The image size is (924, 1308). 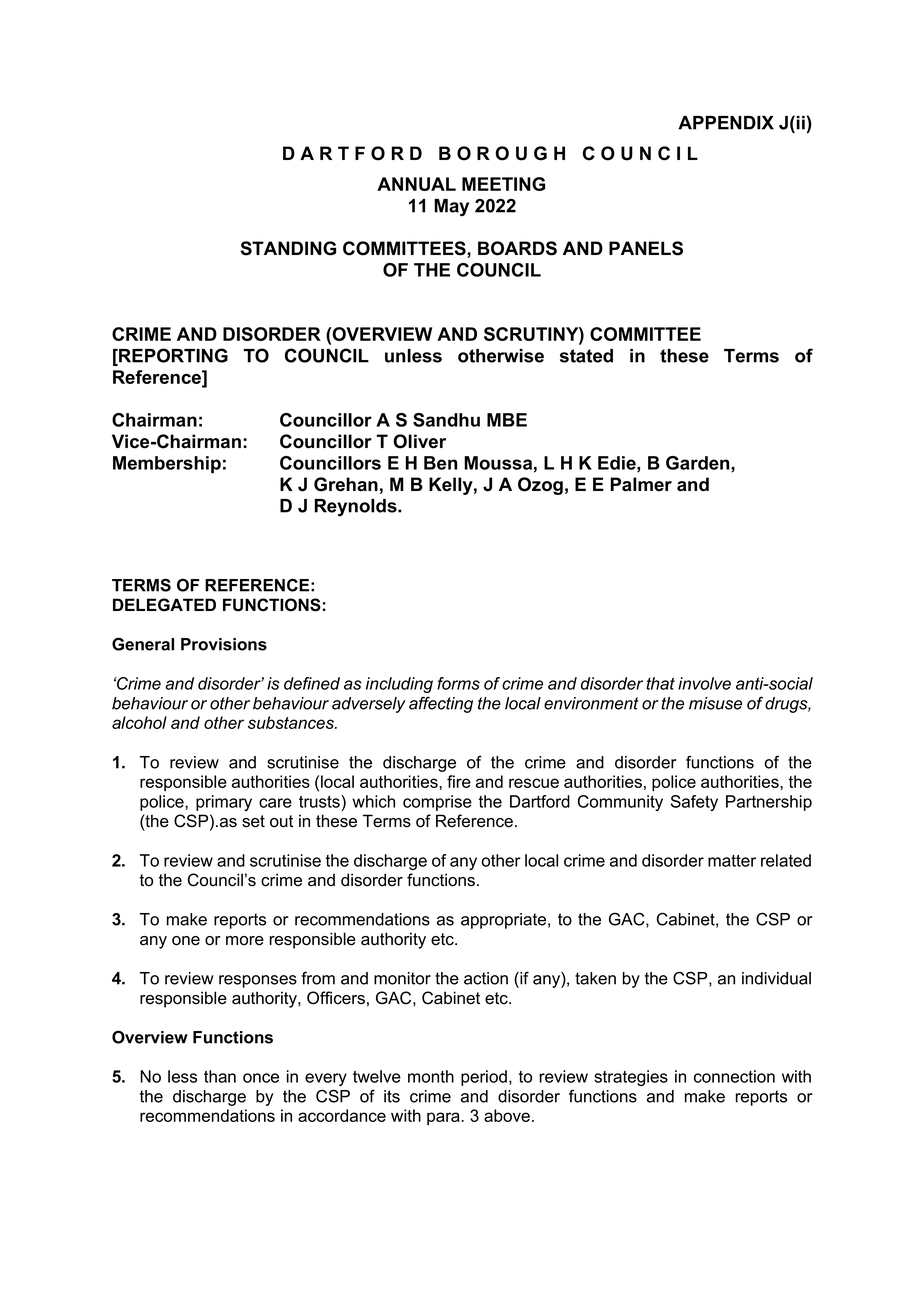 I want to click on MEETING, so click(x=503, y=184).
